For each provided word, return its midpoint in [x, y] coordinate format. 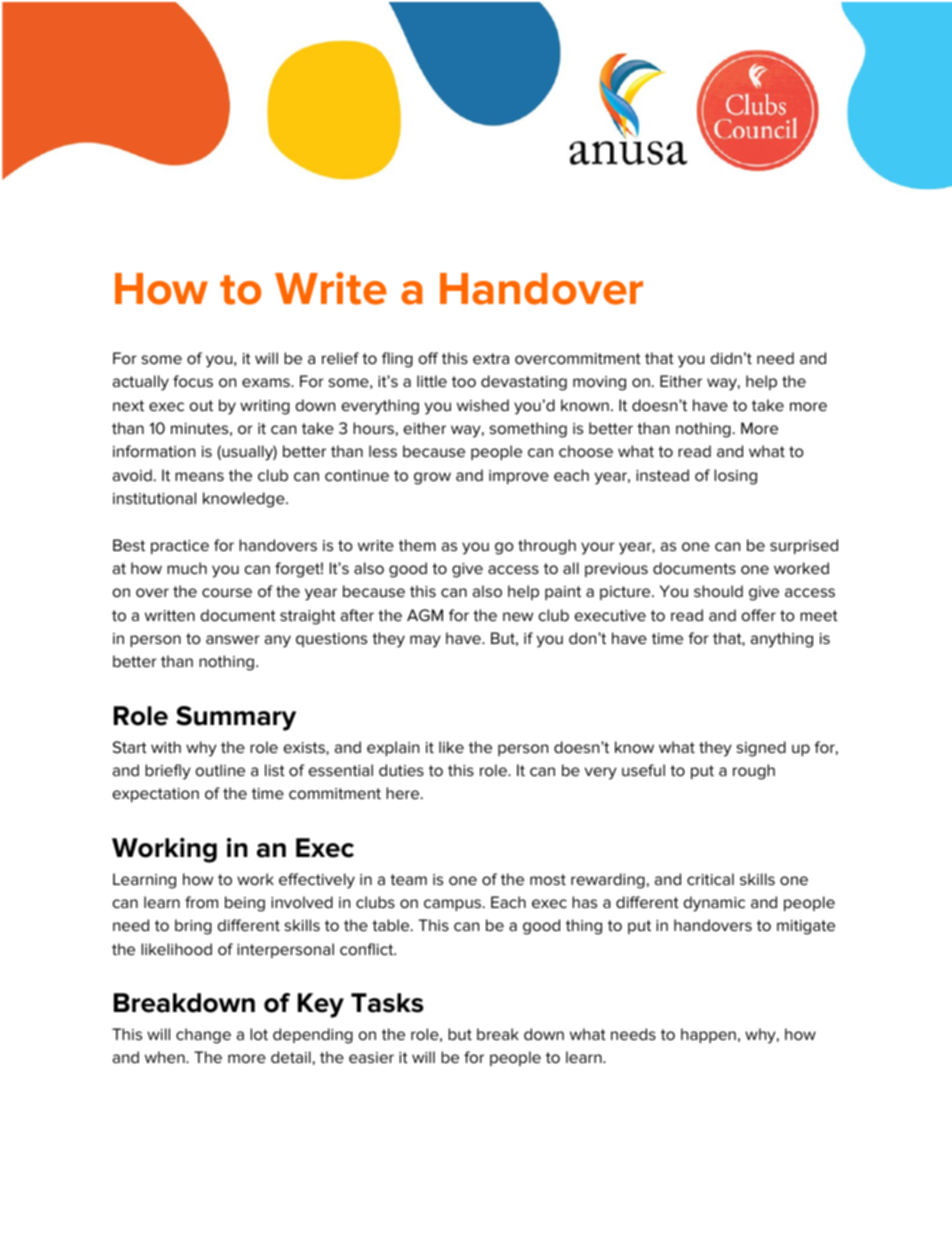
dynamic [714, 904]
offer [759, 615]
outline [220, 770]
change [203, 1036]
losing [735, 477]
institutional [154, 498]
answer [233, 639]
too [464, 381]
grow [432, 478]
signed [761, 749]
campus [454, 905]
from [201, 902]
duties [401, 770]
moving [599, 383]
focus [193, 381]
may [425, 641]
